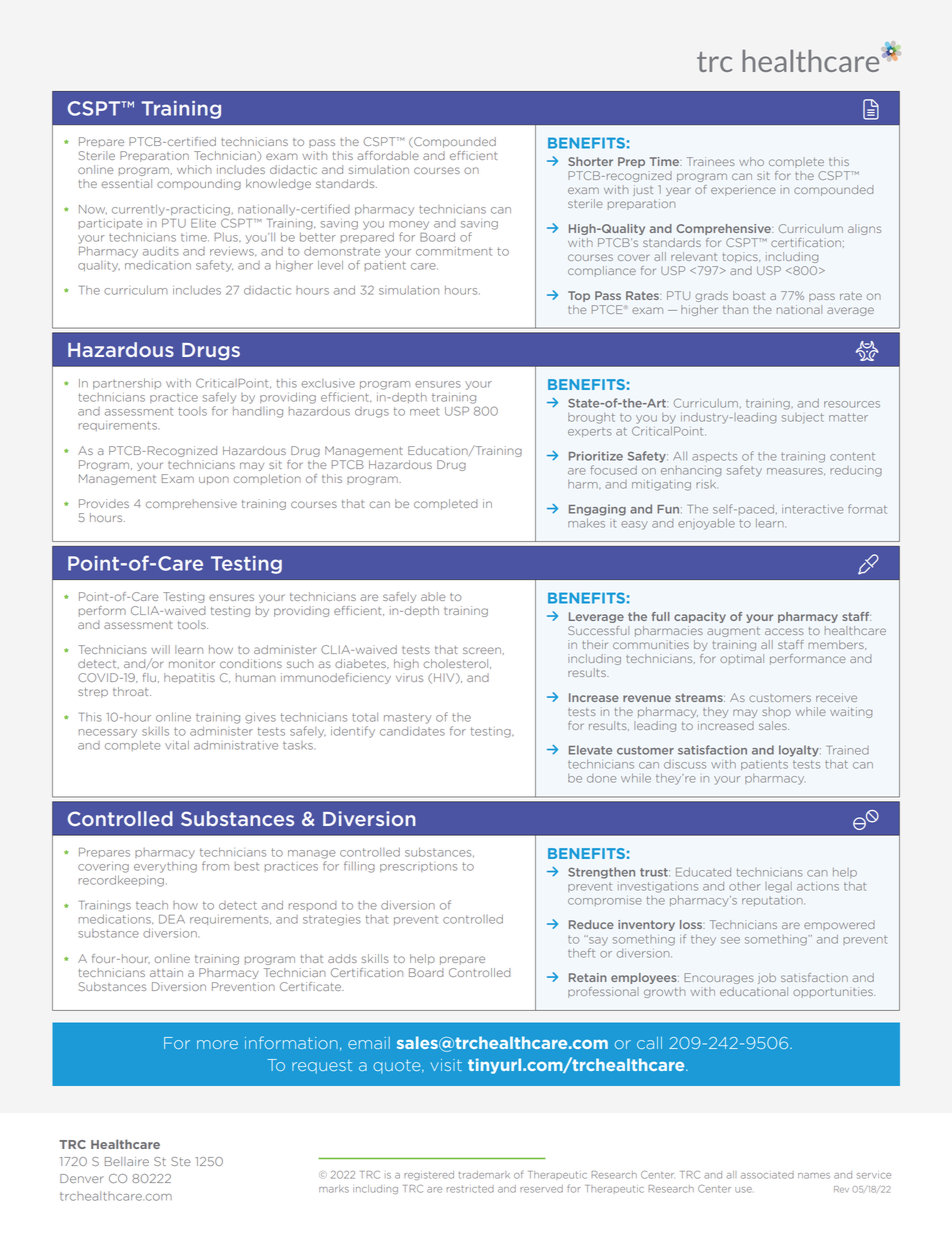 The image size is (952, 1233). Describe the element at coordinates (160, 649) in the page. I see `will` at that location.
